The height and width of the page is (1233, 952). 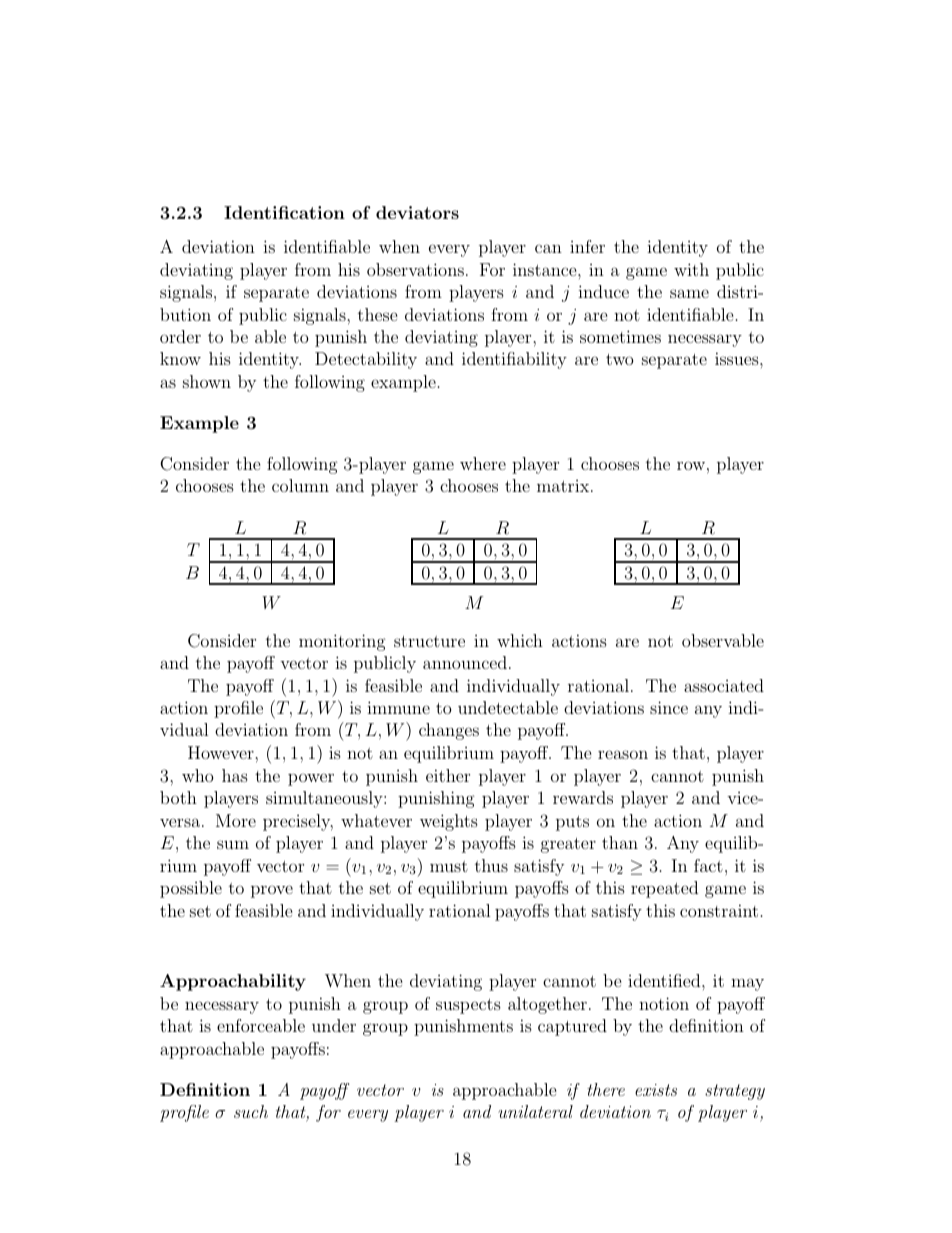 I want to click on announced, so click(x=465, y=662).
